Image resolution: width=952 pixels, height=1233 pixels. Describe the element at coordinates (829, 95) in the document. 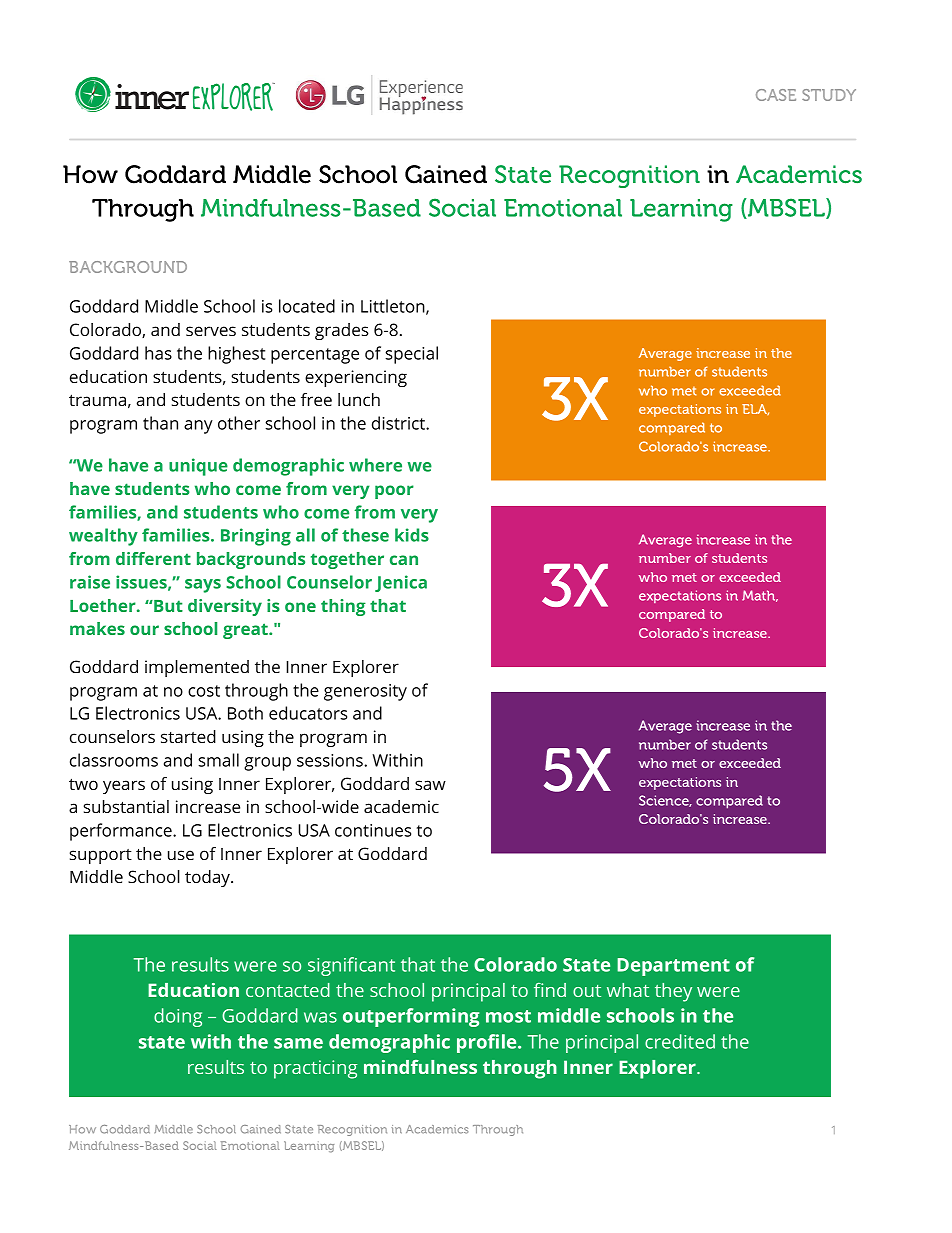

I see `STUDY` at that location.
